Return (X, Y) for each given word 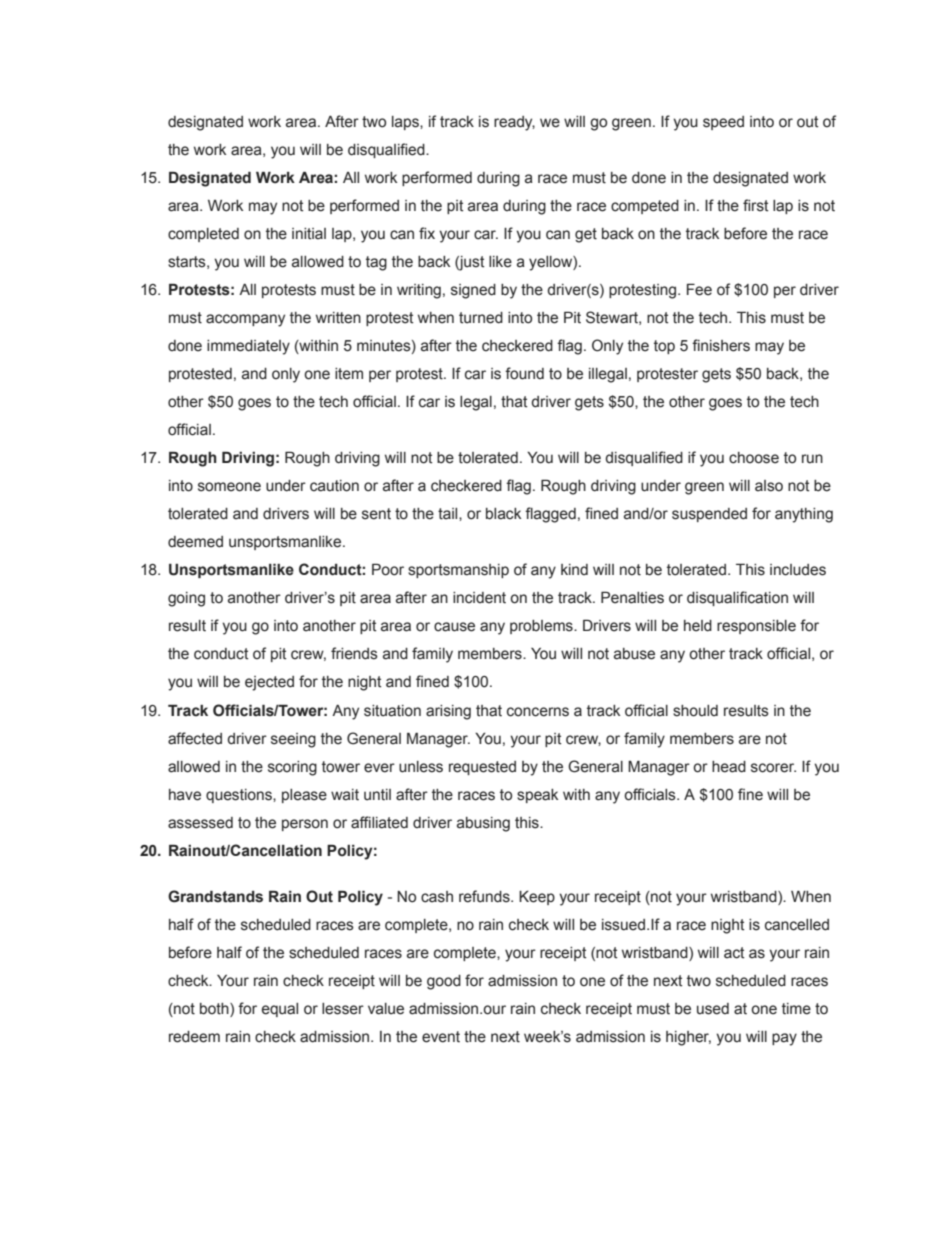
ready (514, 123)
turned (481, 318)
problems (542, 627)
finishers (721, 345)
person (305, 825)
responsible (756, 627)
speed (723, 123)
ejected (269, 683)
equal (280, 1010)
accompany (245, 320)
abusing (483, 824)
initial (309, 234)
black (503, 514)
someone (229, 487)
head (729, 767)
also (769, 486)
